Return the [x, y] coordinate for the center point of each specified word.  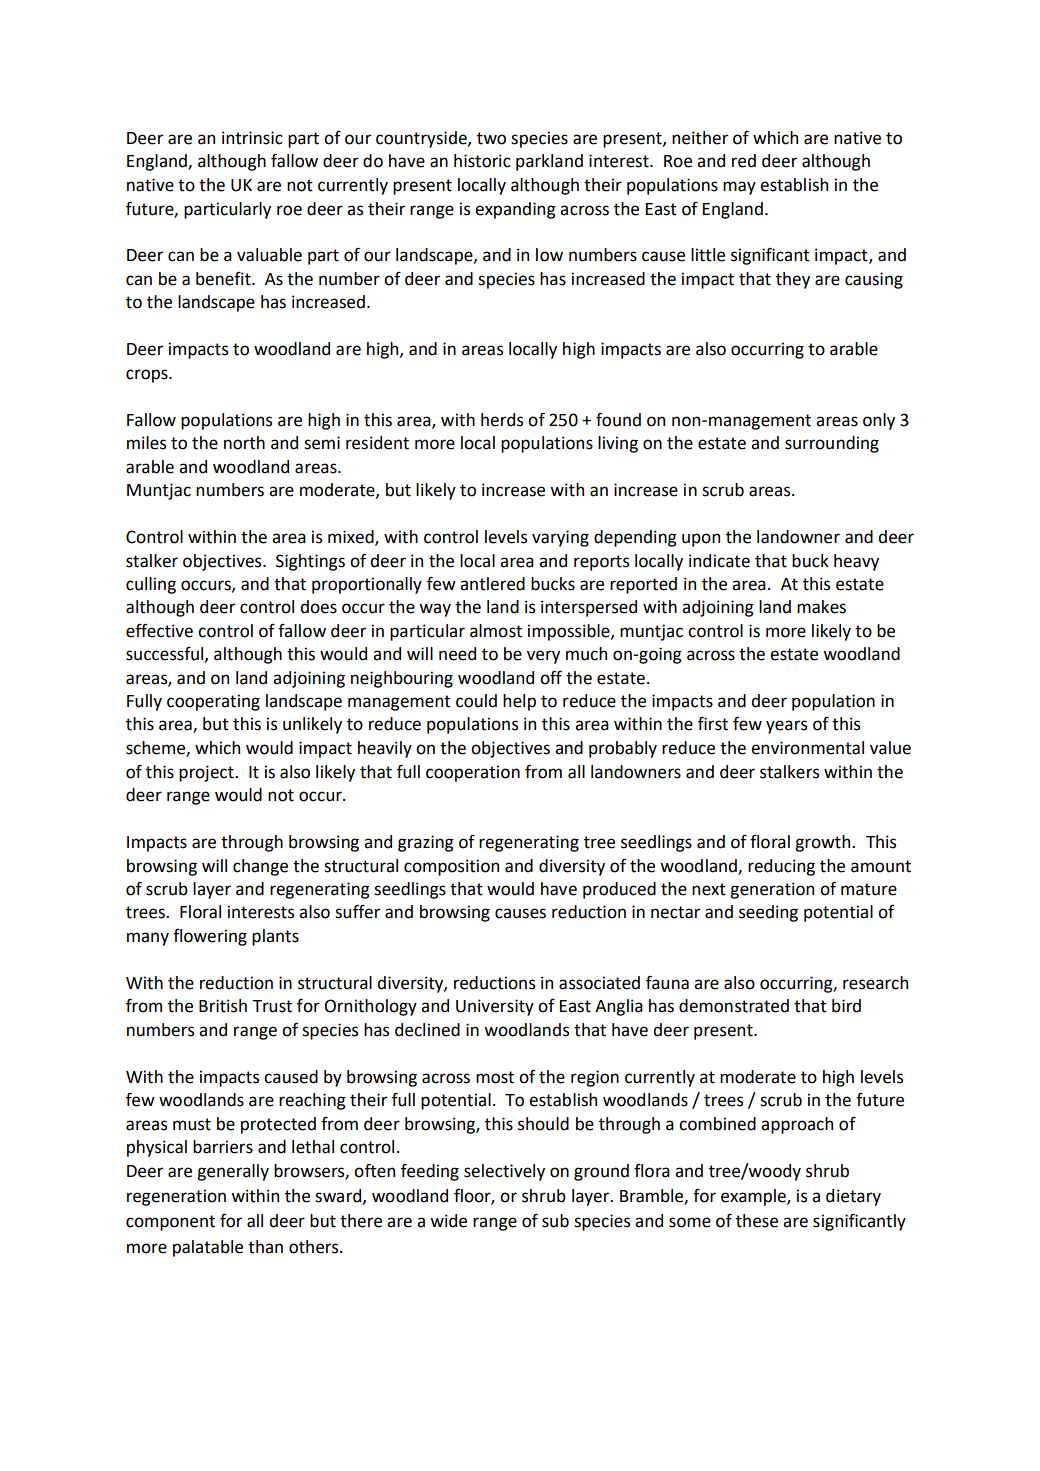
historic [482, 161]
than [265, 1247]
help [519, 702]
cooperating [213, 702]
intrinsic [252, 138]
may [739, 188]
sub [555, 1221]
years [786, 727]
